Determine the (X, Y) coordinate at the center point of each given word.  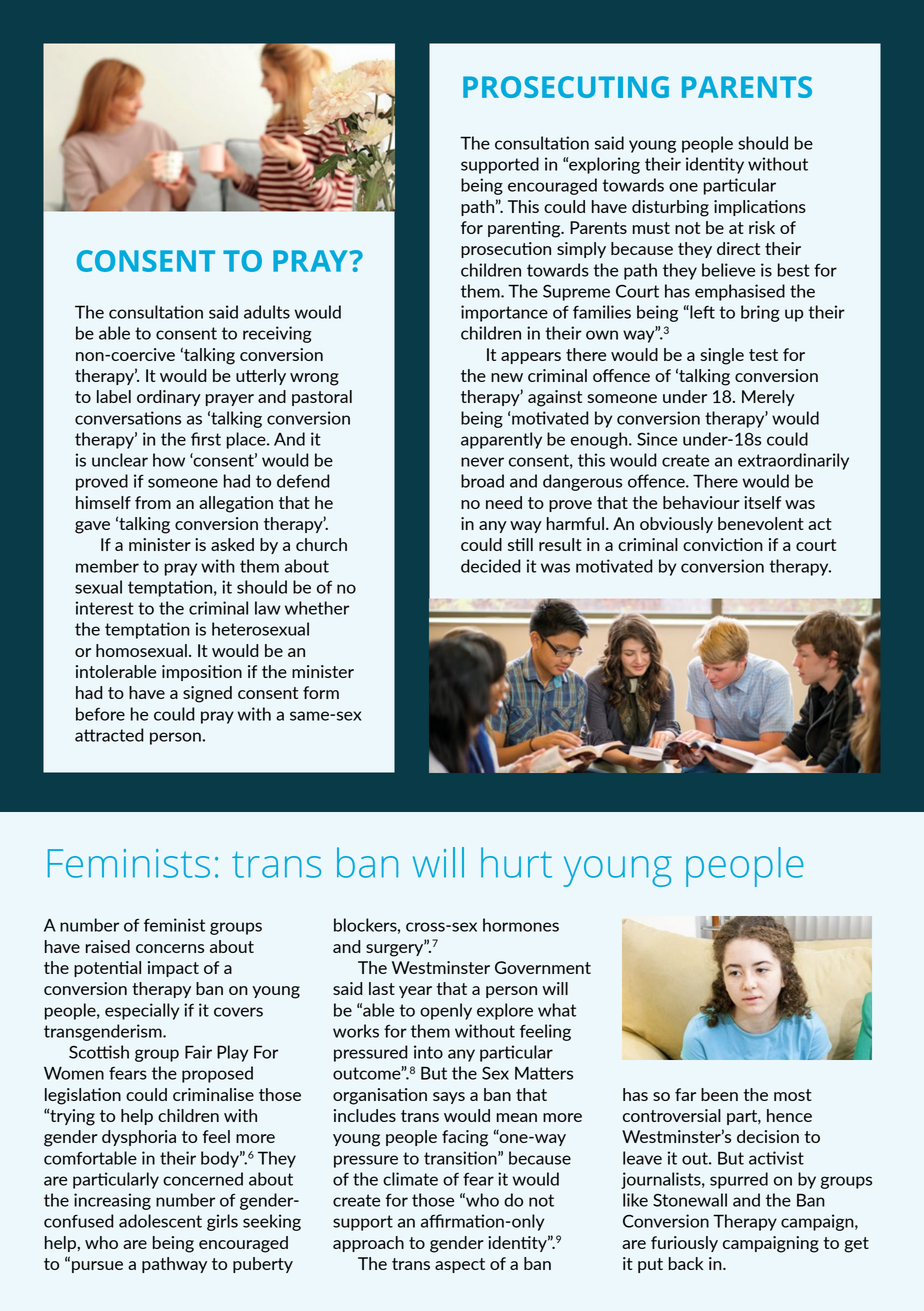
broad (482, 481)
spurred (739, 1180)
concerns (170, 948)
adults (267, 312)
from (153, 502)
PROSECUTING (566, 87)
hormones (521, 925)
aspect (460, 1265)
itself (762, 502)
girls (222, 1222)
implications (760, 208)
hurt (516, 862)
